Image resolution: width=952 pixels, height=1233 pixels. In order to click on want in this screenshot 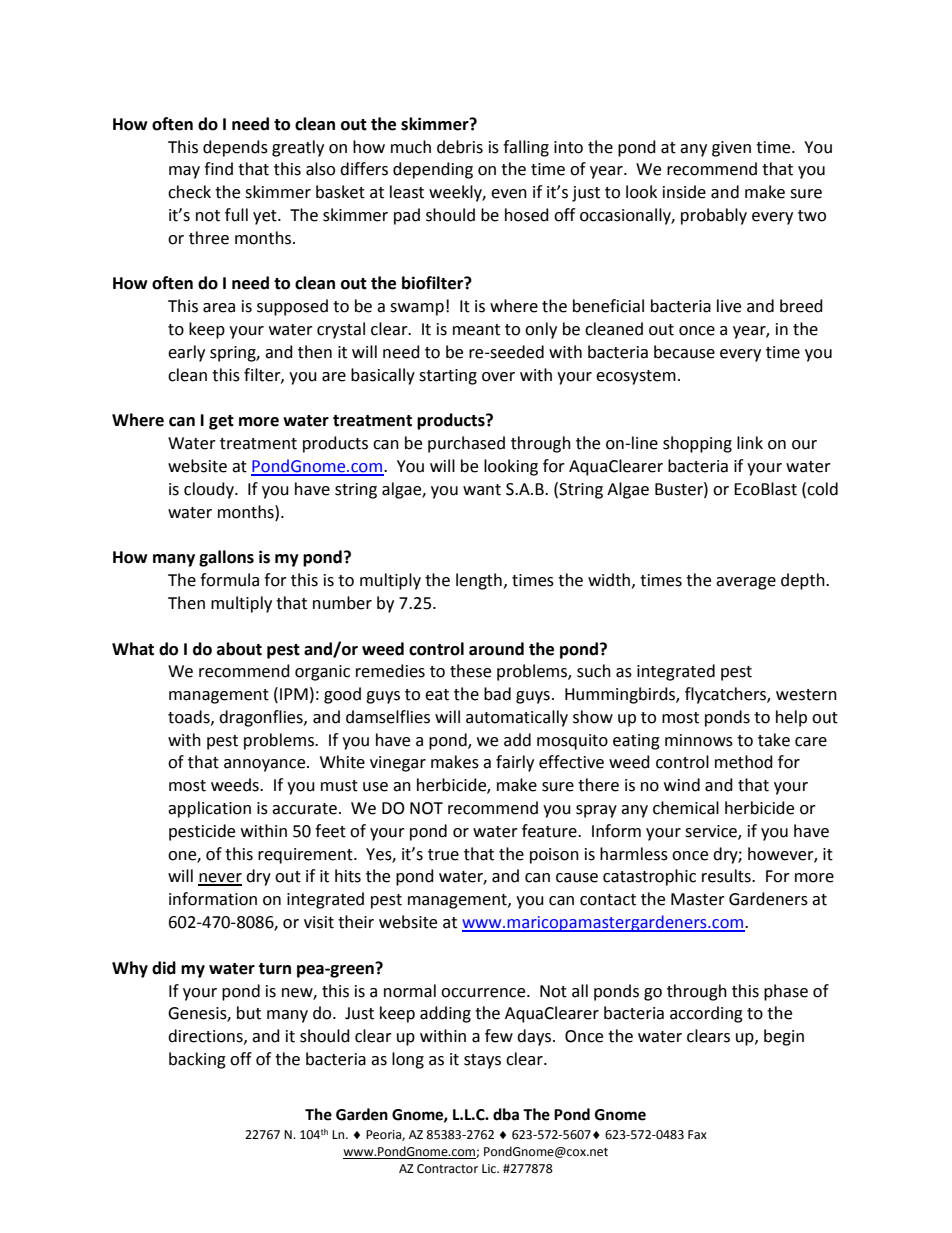, I will do `click(482, 490)`.
